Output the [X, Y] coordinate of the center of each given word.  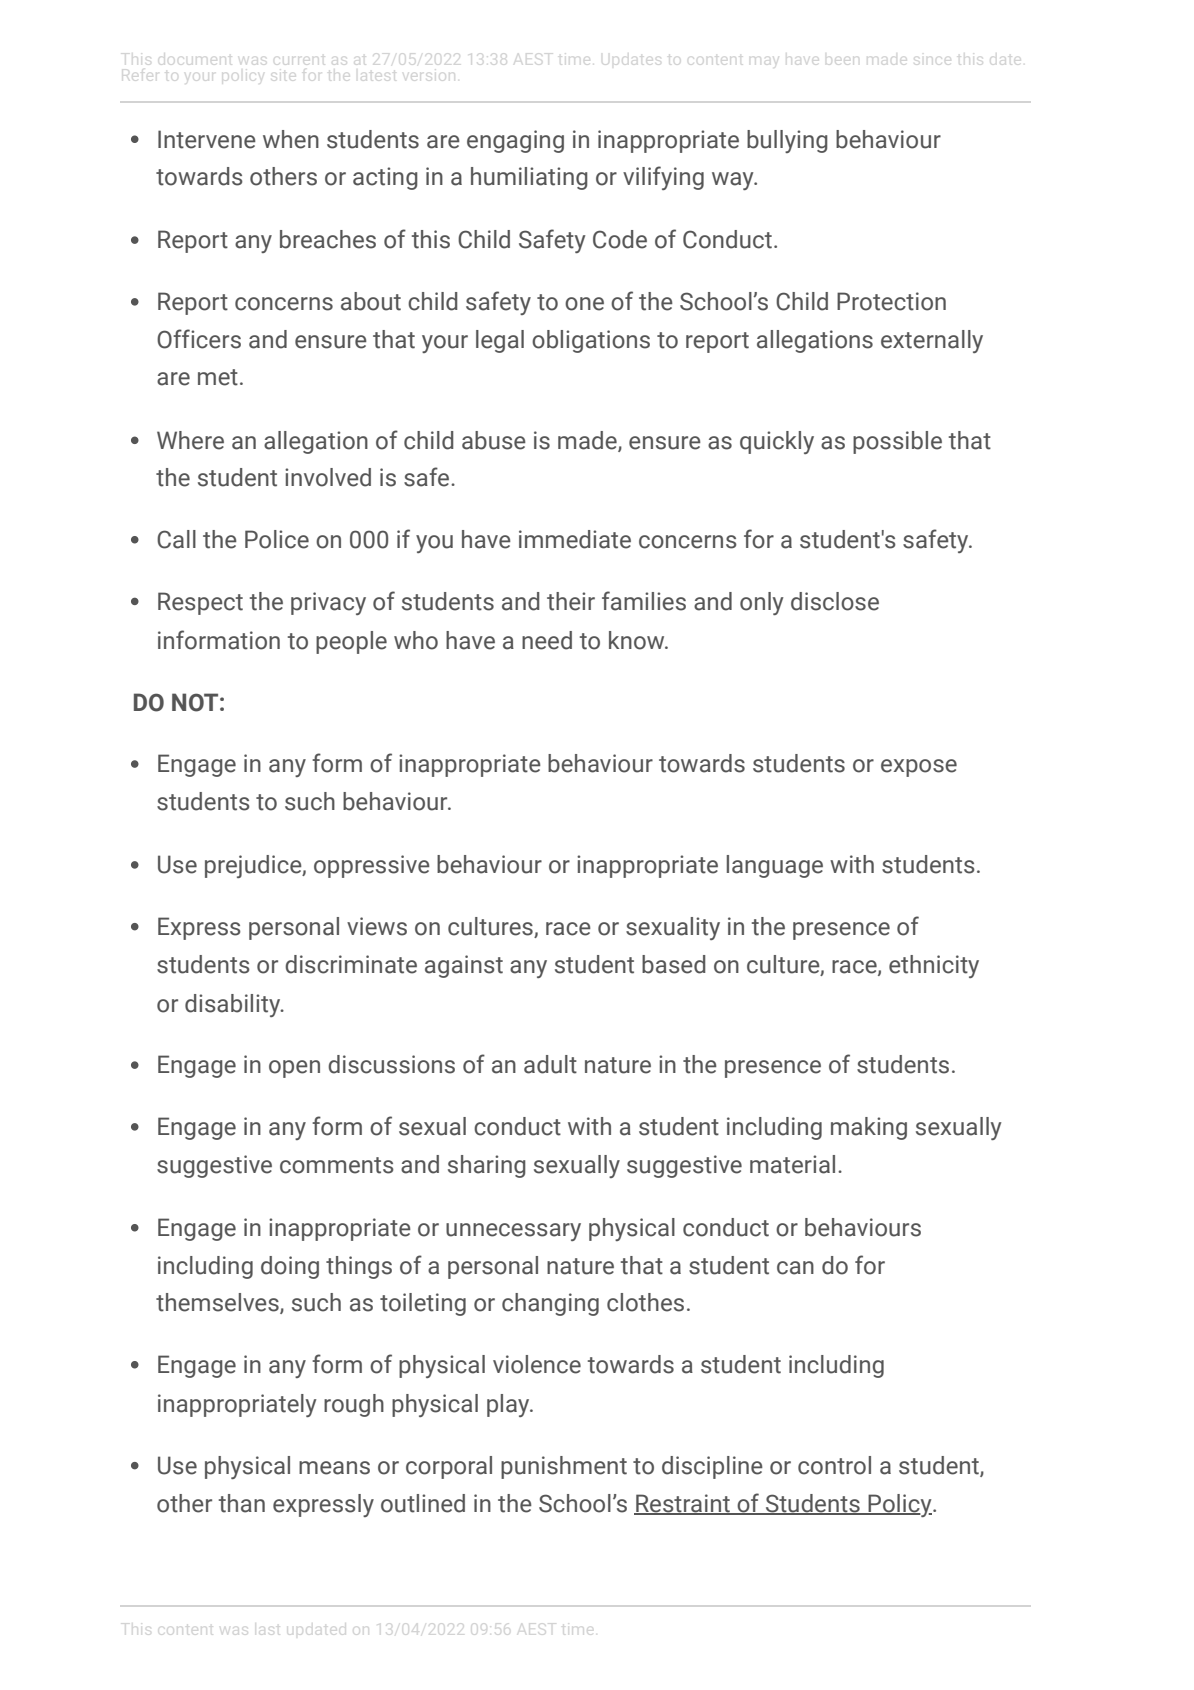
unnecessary [513, 1232]
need [547, 640]
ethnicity [934, 966]
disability [234, 1005]
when [291, 139]
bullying [787, 141]
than [242, 1503]
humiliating [529, 178]
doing [290, 1267]
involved [328, 477]
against [464, 966]
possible [897, 442]
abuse [494, 440]
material [792, 1164]
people [351, 642]
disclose [835, 601]
